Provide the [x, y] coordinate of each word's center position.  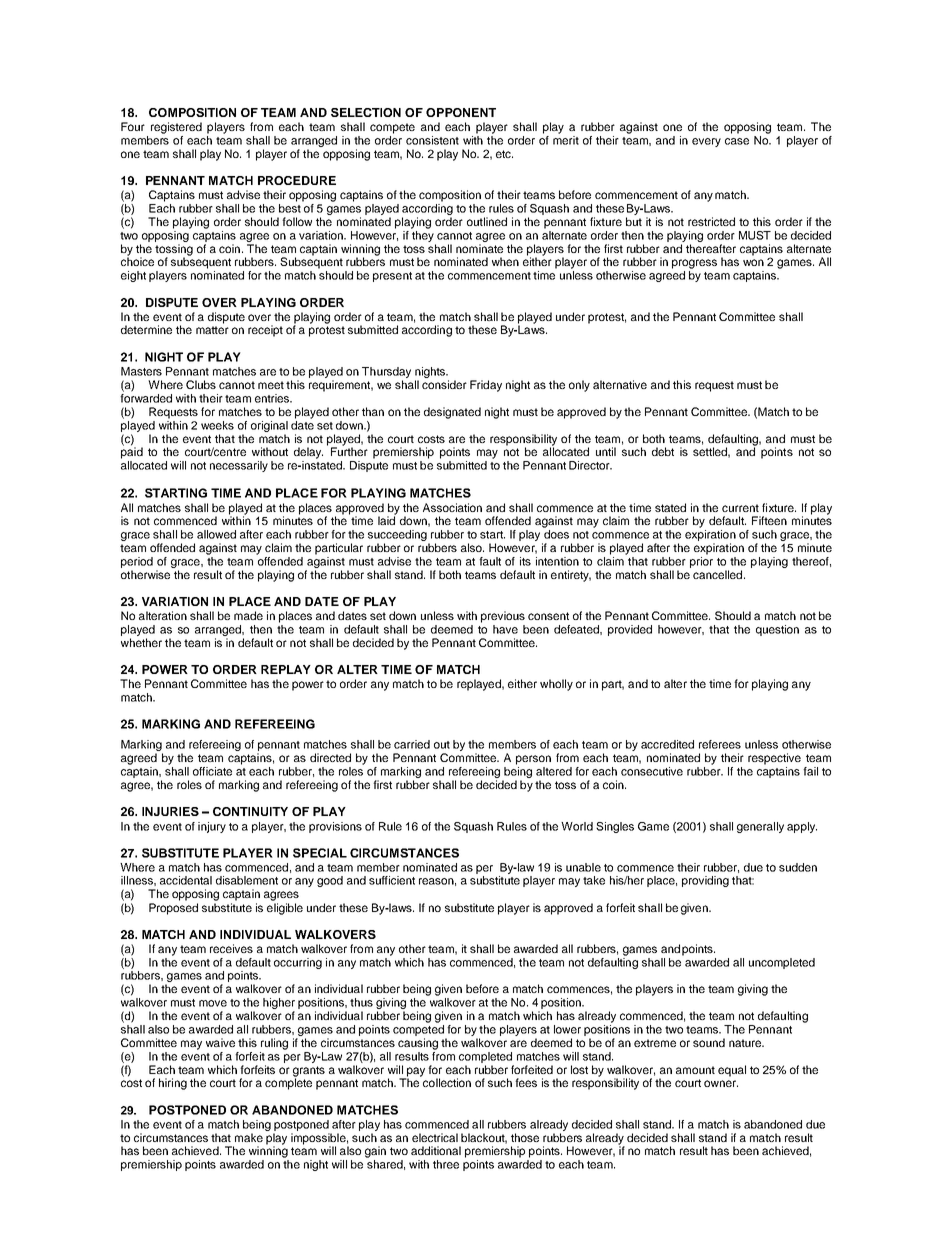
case [737, 141]
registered [176, 128]
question [777, 630]
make [249, 1137]
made [248, 615]
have [505, 629]
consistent [432, 140]
